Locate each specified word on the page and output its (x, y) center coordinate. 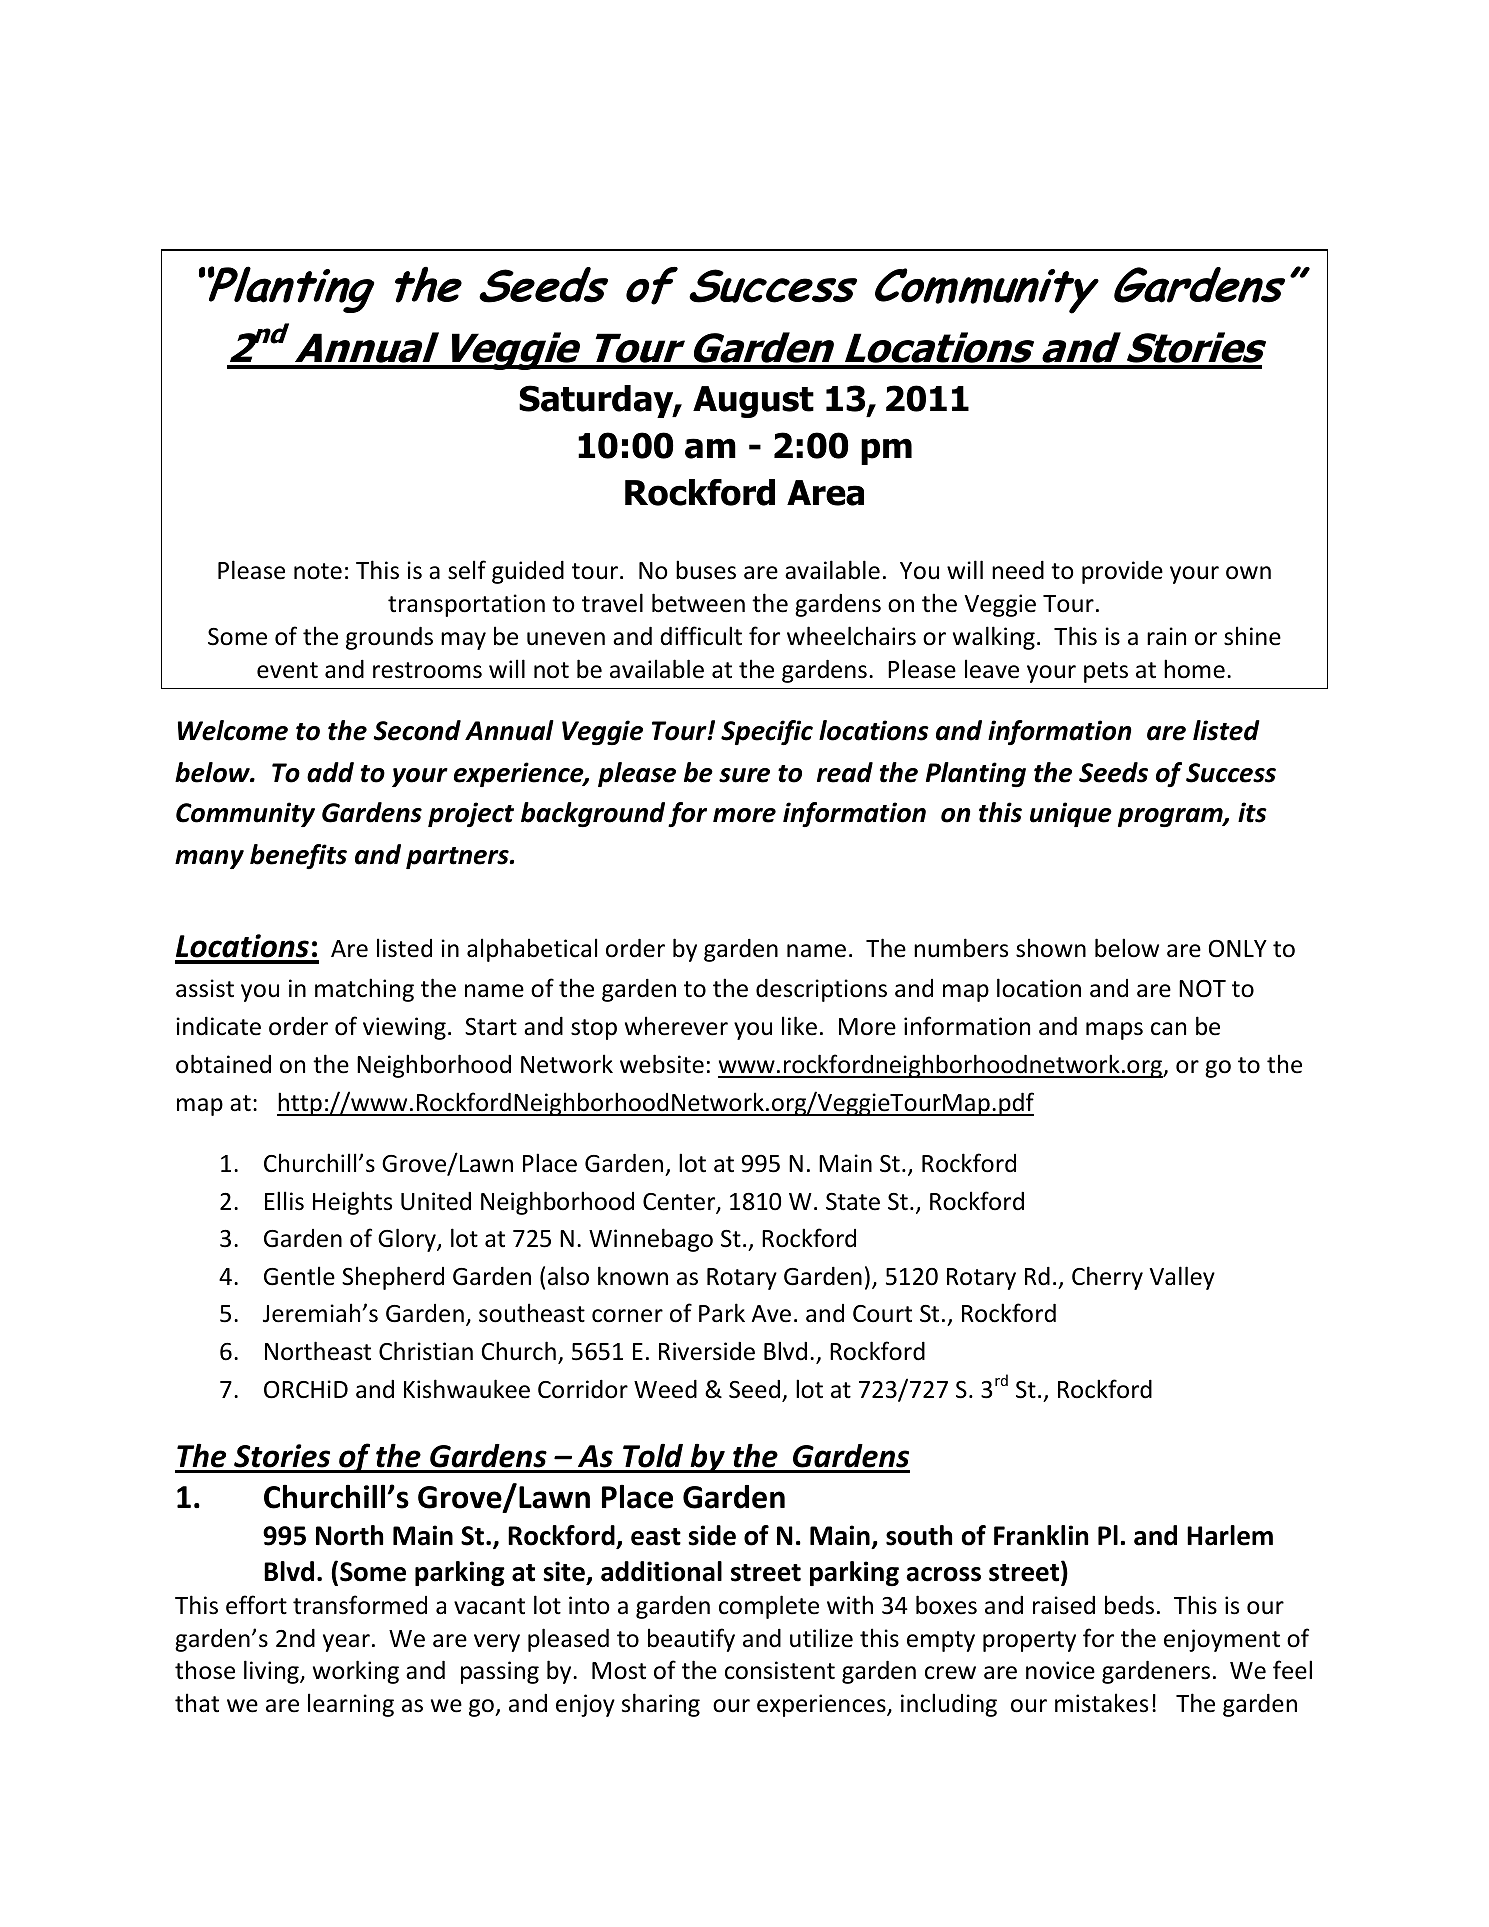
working (356, 1672)
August (753, 402)
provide (1122, 572)
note (318, 571)
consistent (780, 1670)
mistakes (1101, 1703)
